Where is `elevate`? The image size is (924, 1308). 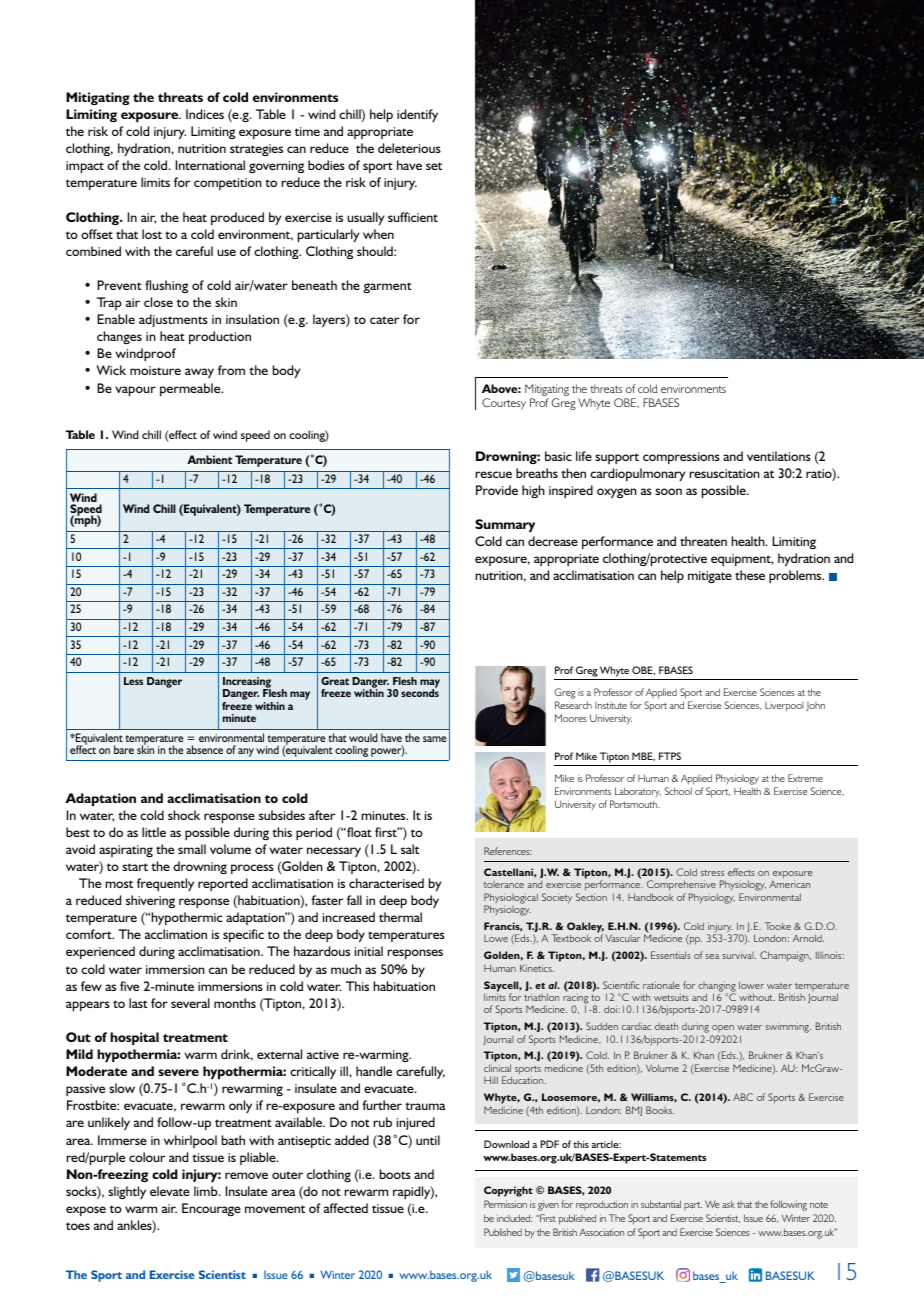 elevate is located at coordinates (170, 1191).
